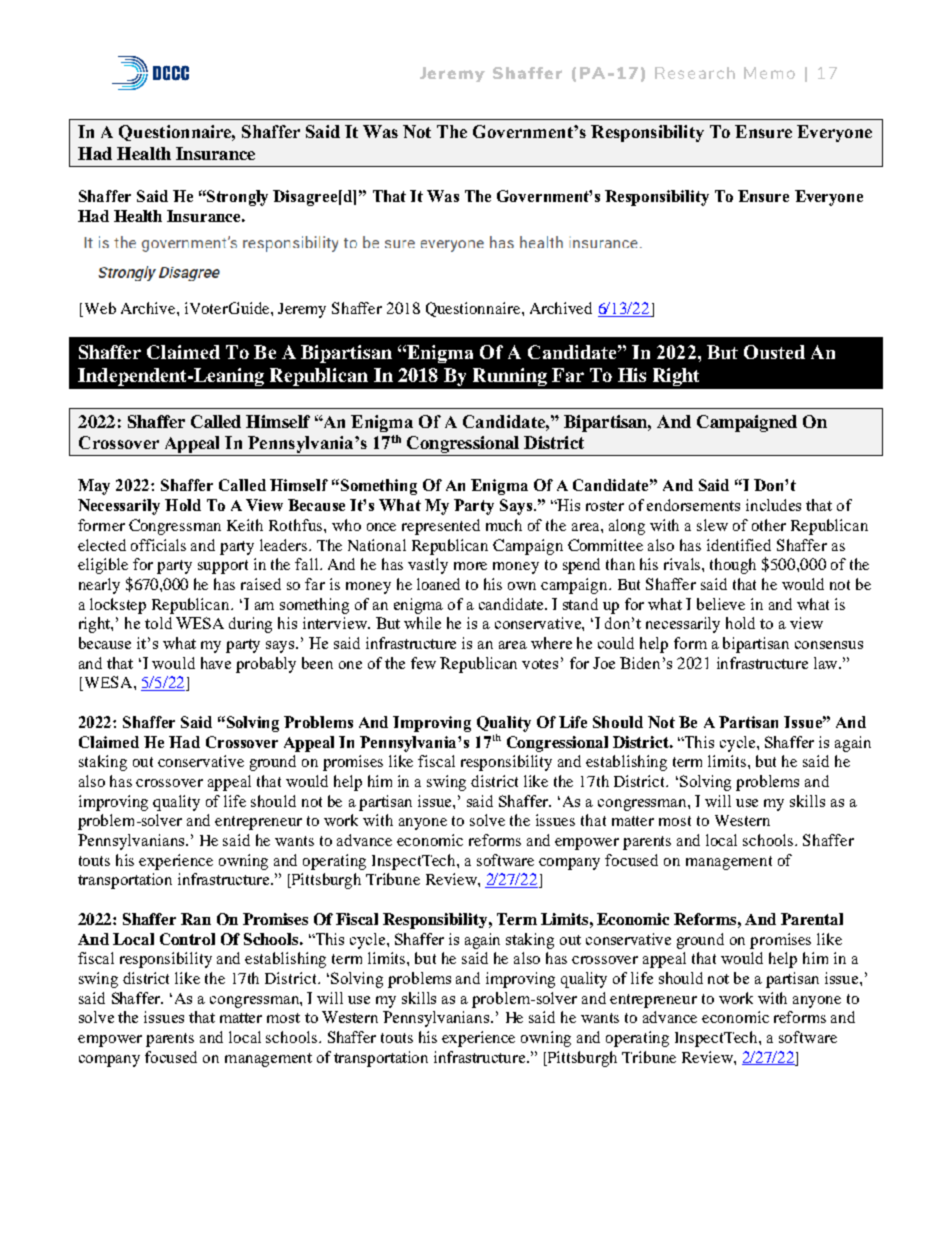 Image resolution: width=952 pixels, height=1233 pixels. What do you see at coordinates (769, 73) in the screenshot?
I see `Memo` at bounding box center [769, 73].
